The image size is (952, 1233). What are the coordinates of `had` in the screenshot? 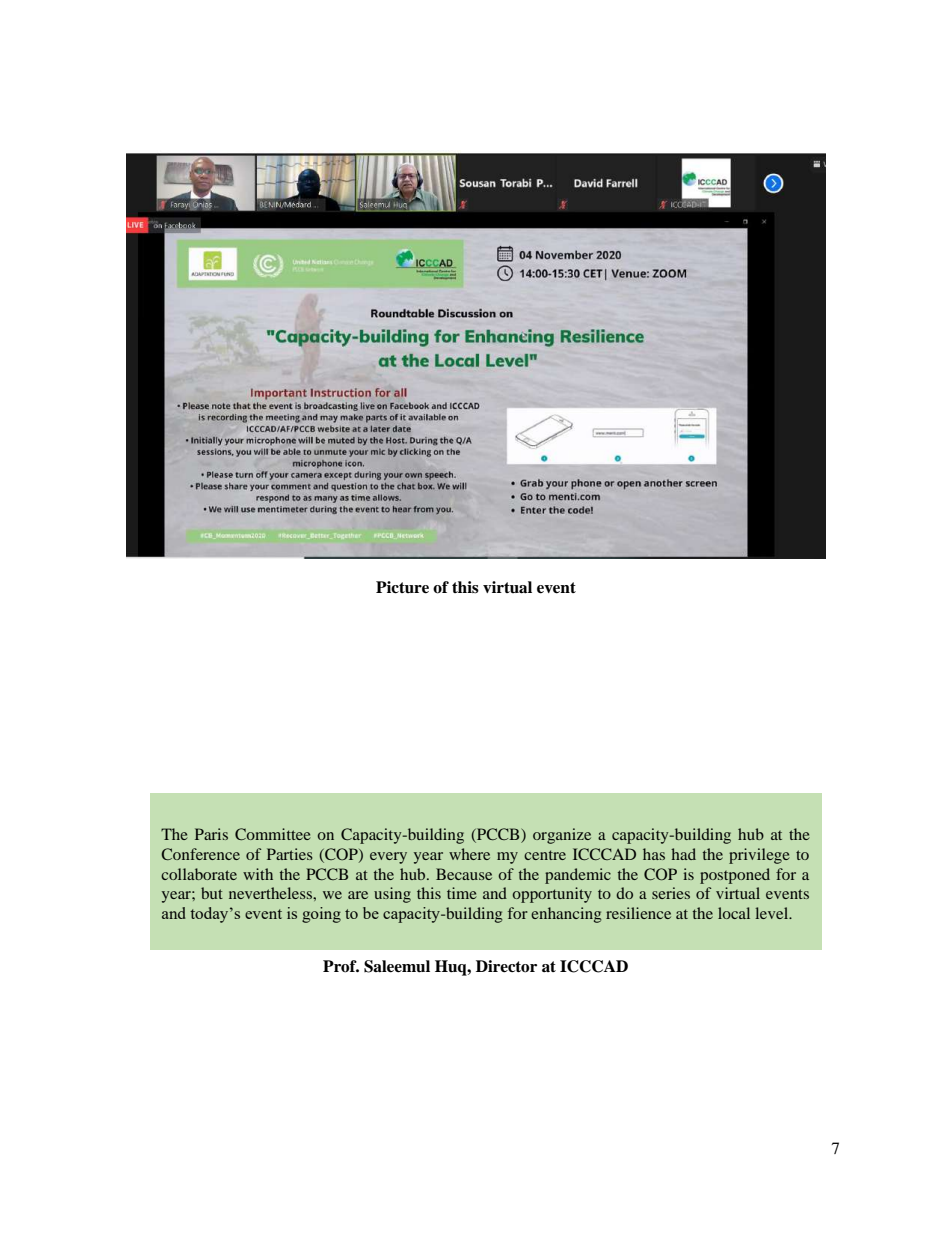 It's located at (683, 854).
